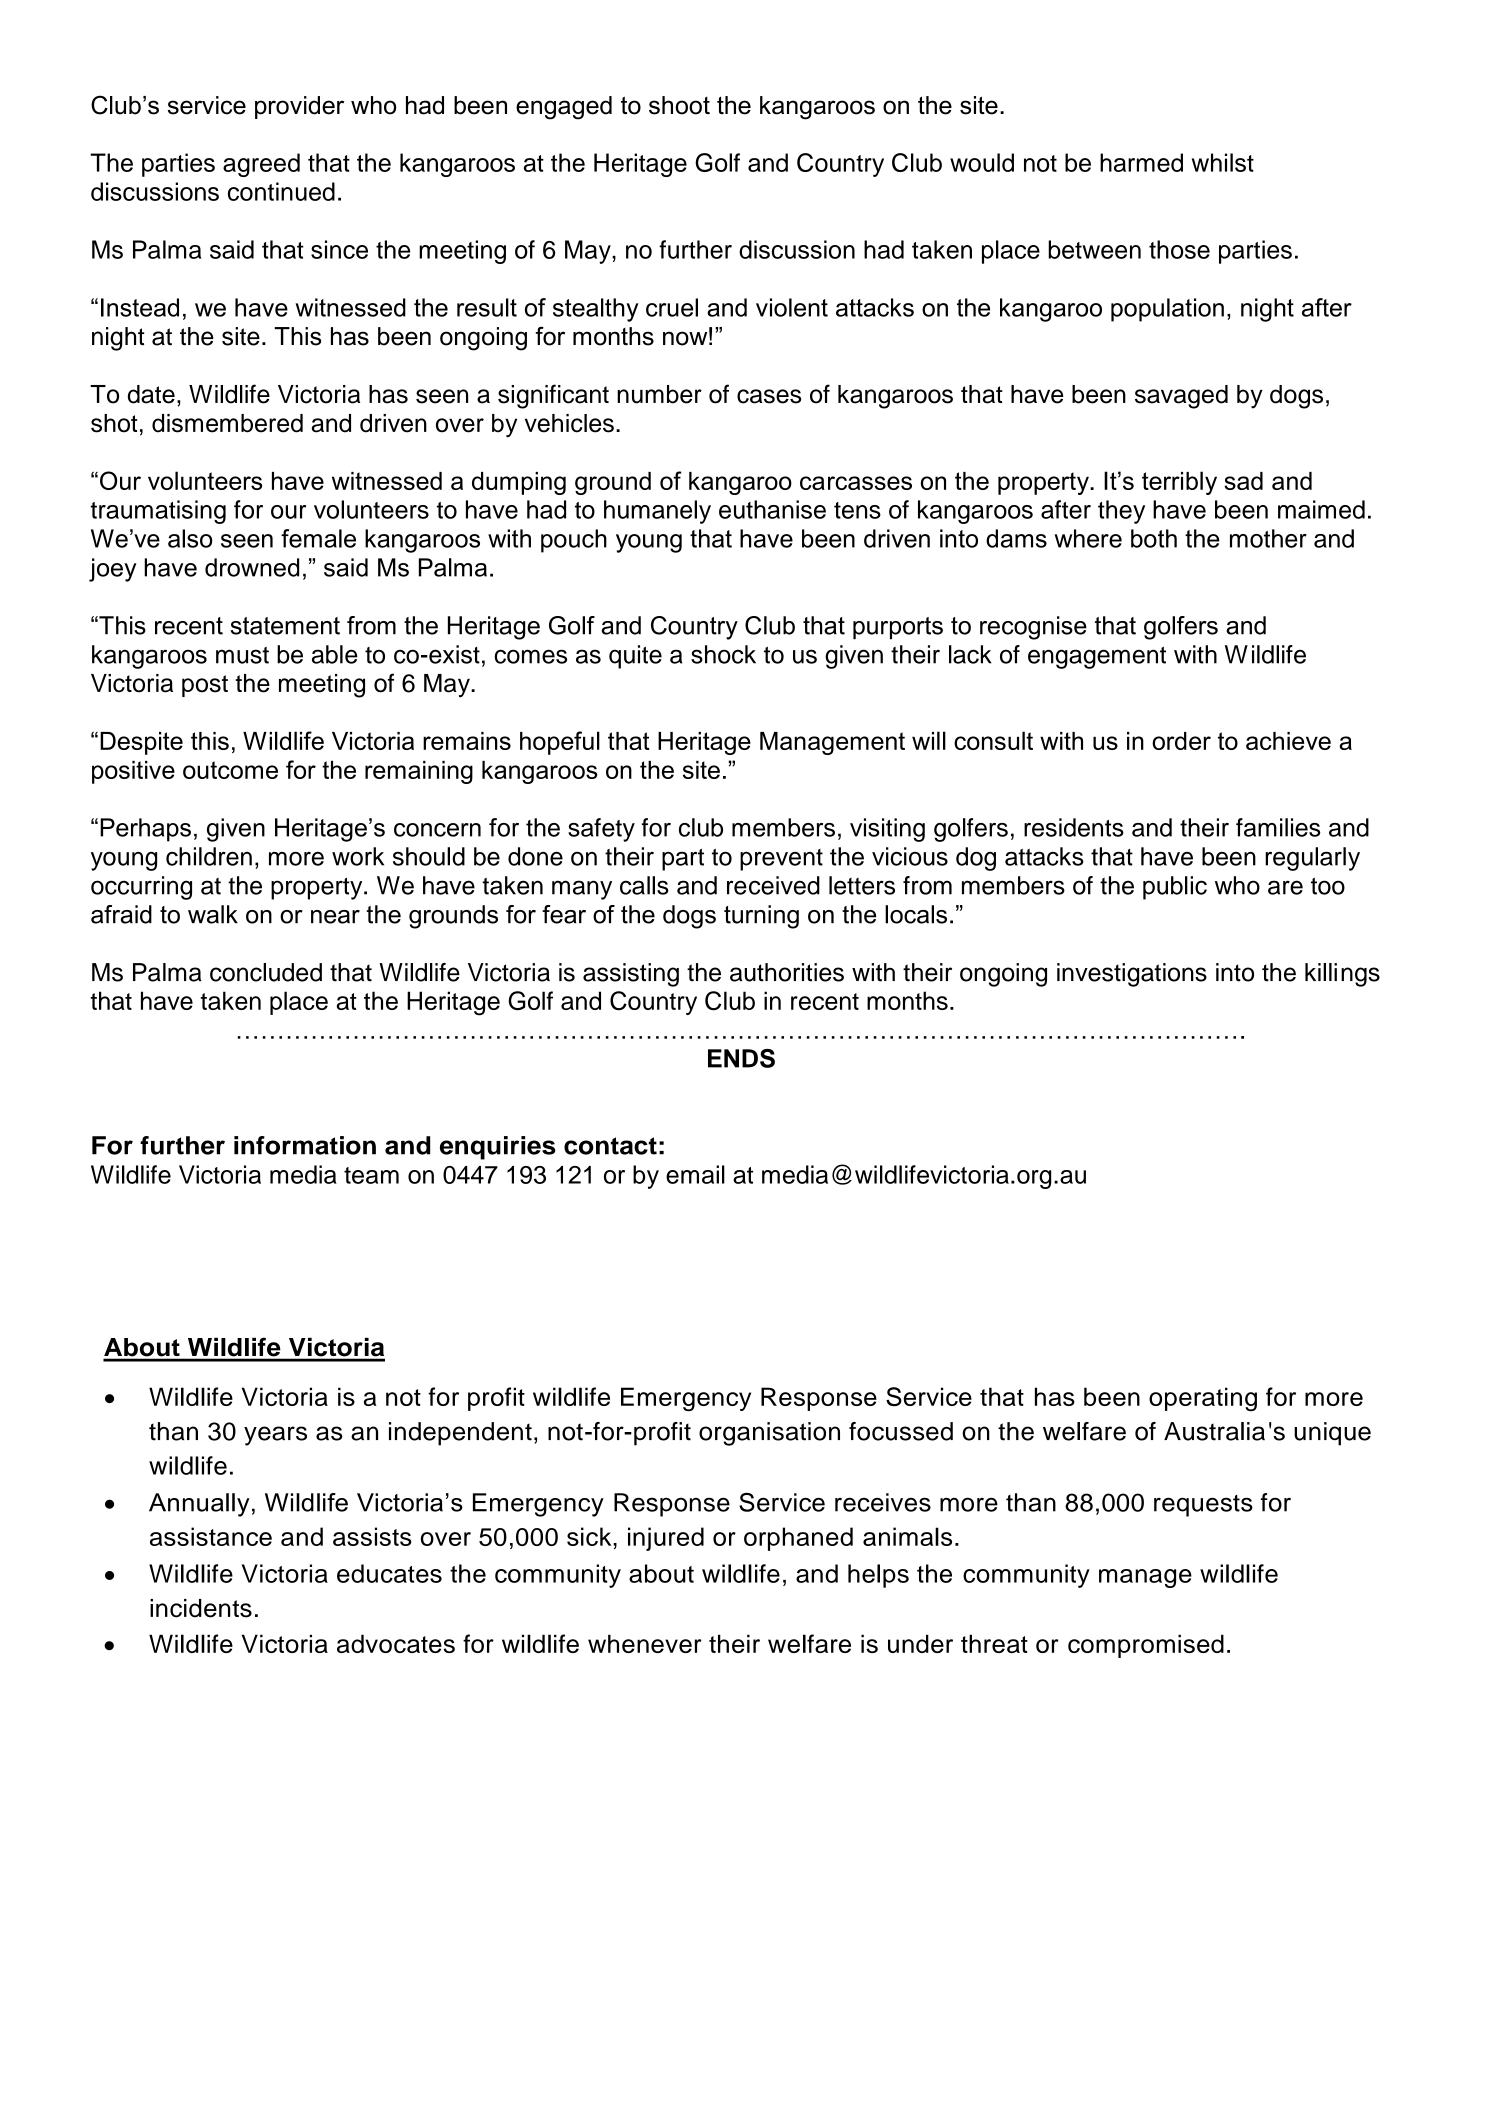  Describe the element at coordinates (741, 1058) in the page. I see `ENDS` at that location.
